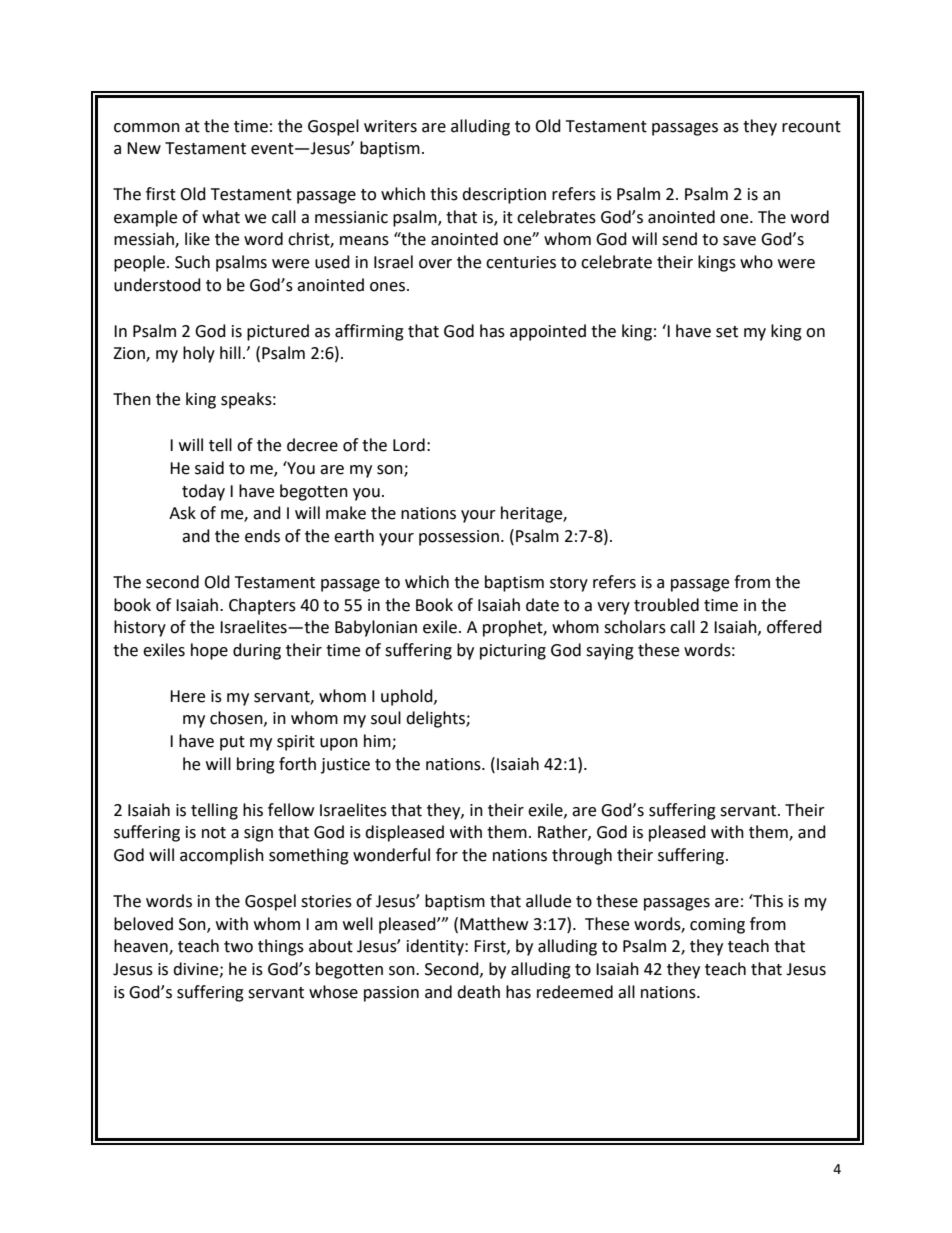 Image resolution: width=952 pixels, height=1233 pixels. I want to click on Here, so click(187, 696).
